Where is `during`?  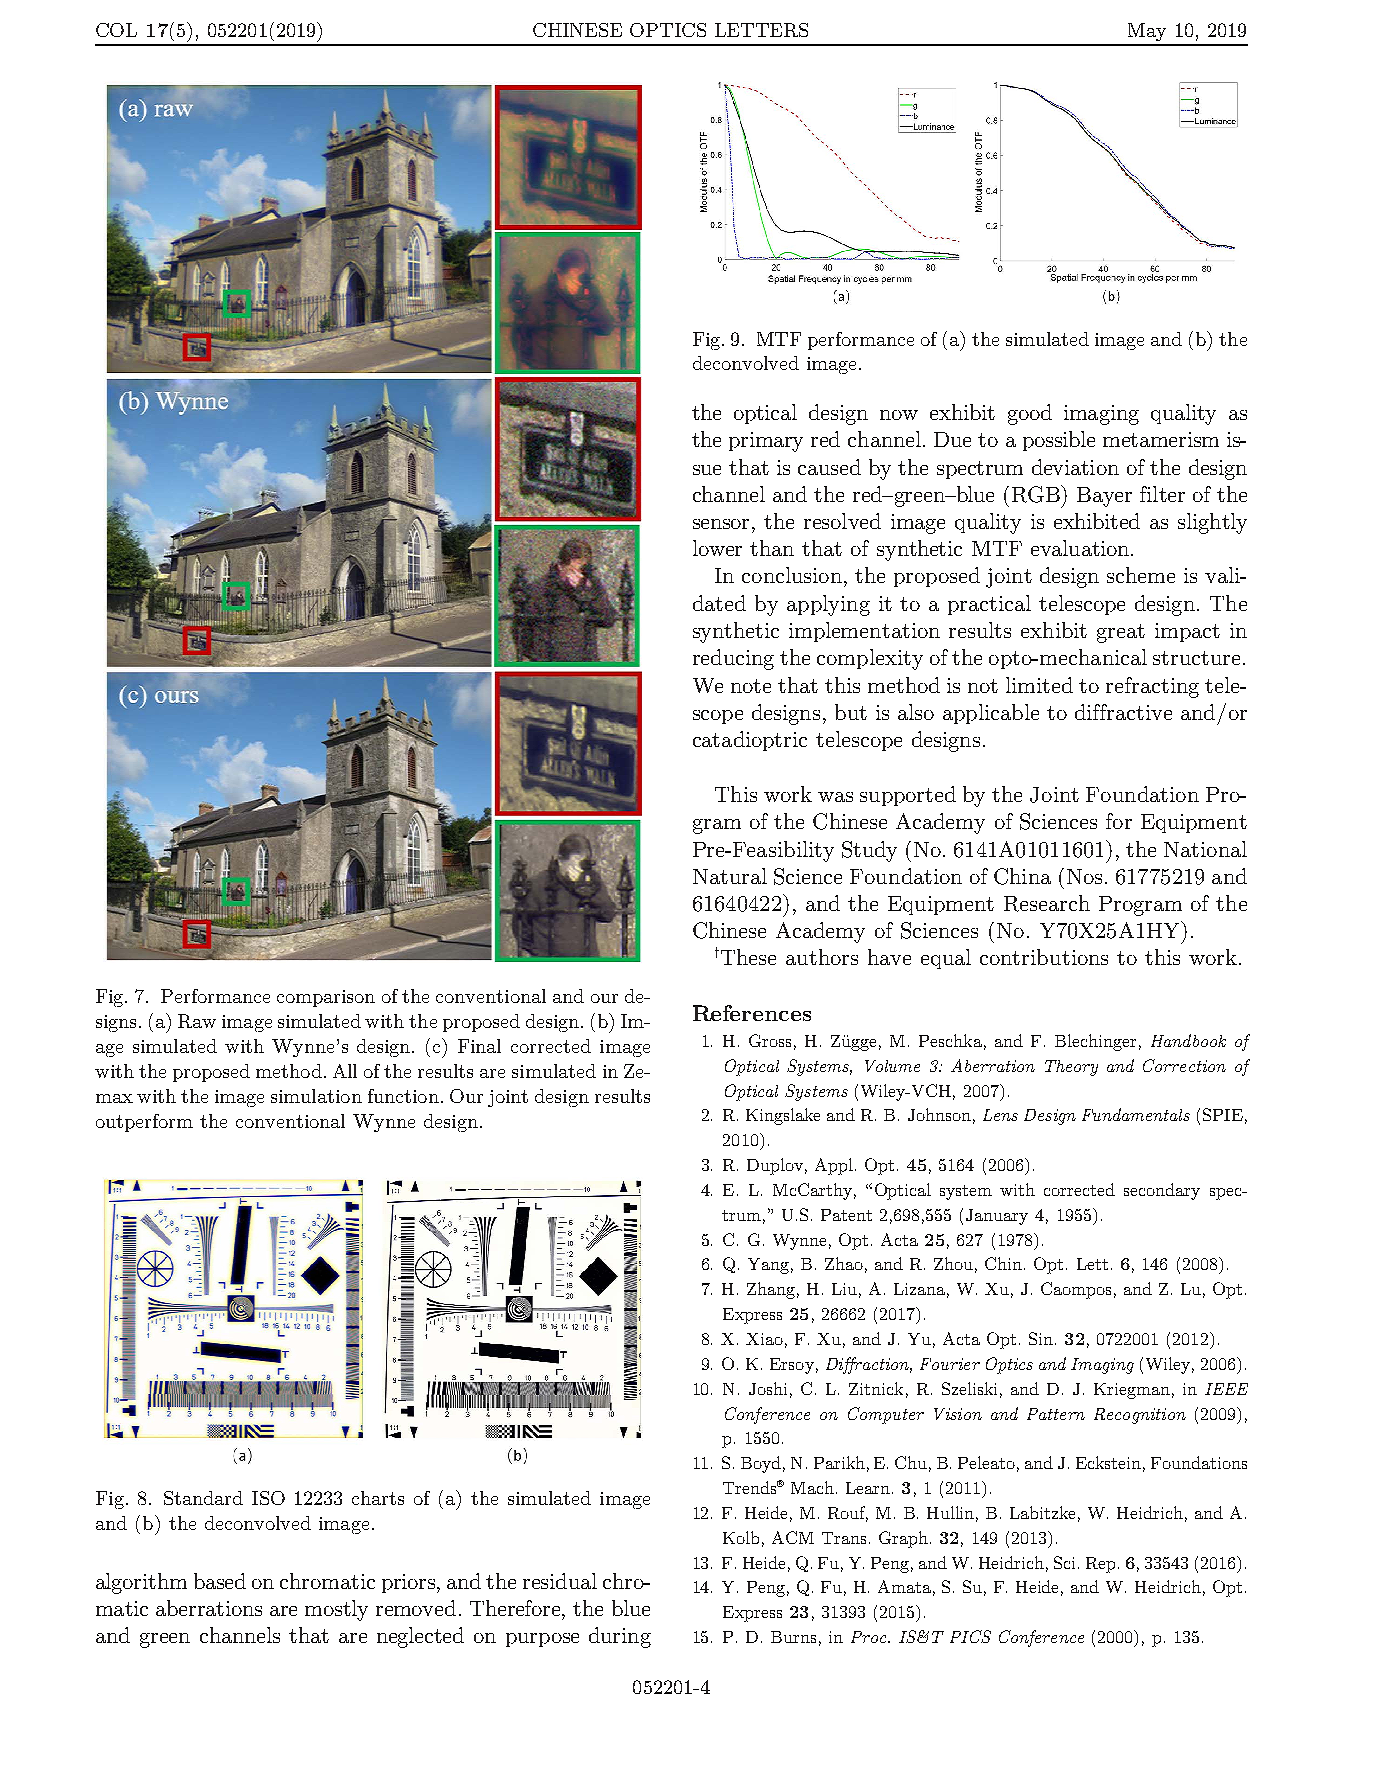
during is located at coordinates (620, 1637).
